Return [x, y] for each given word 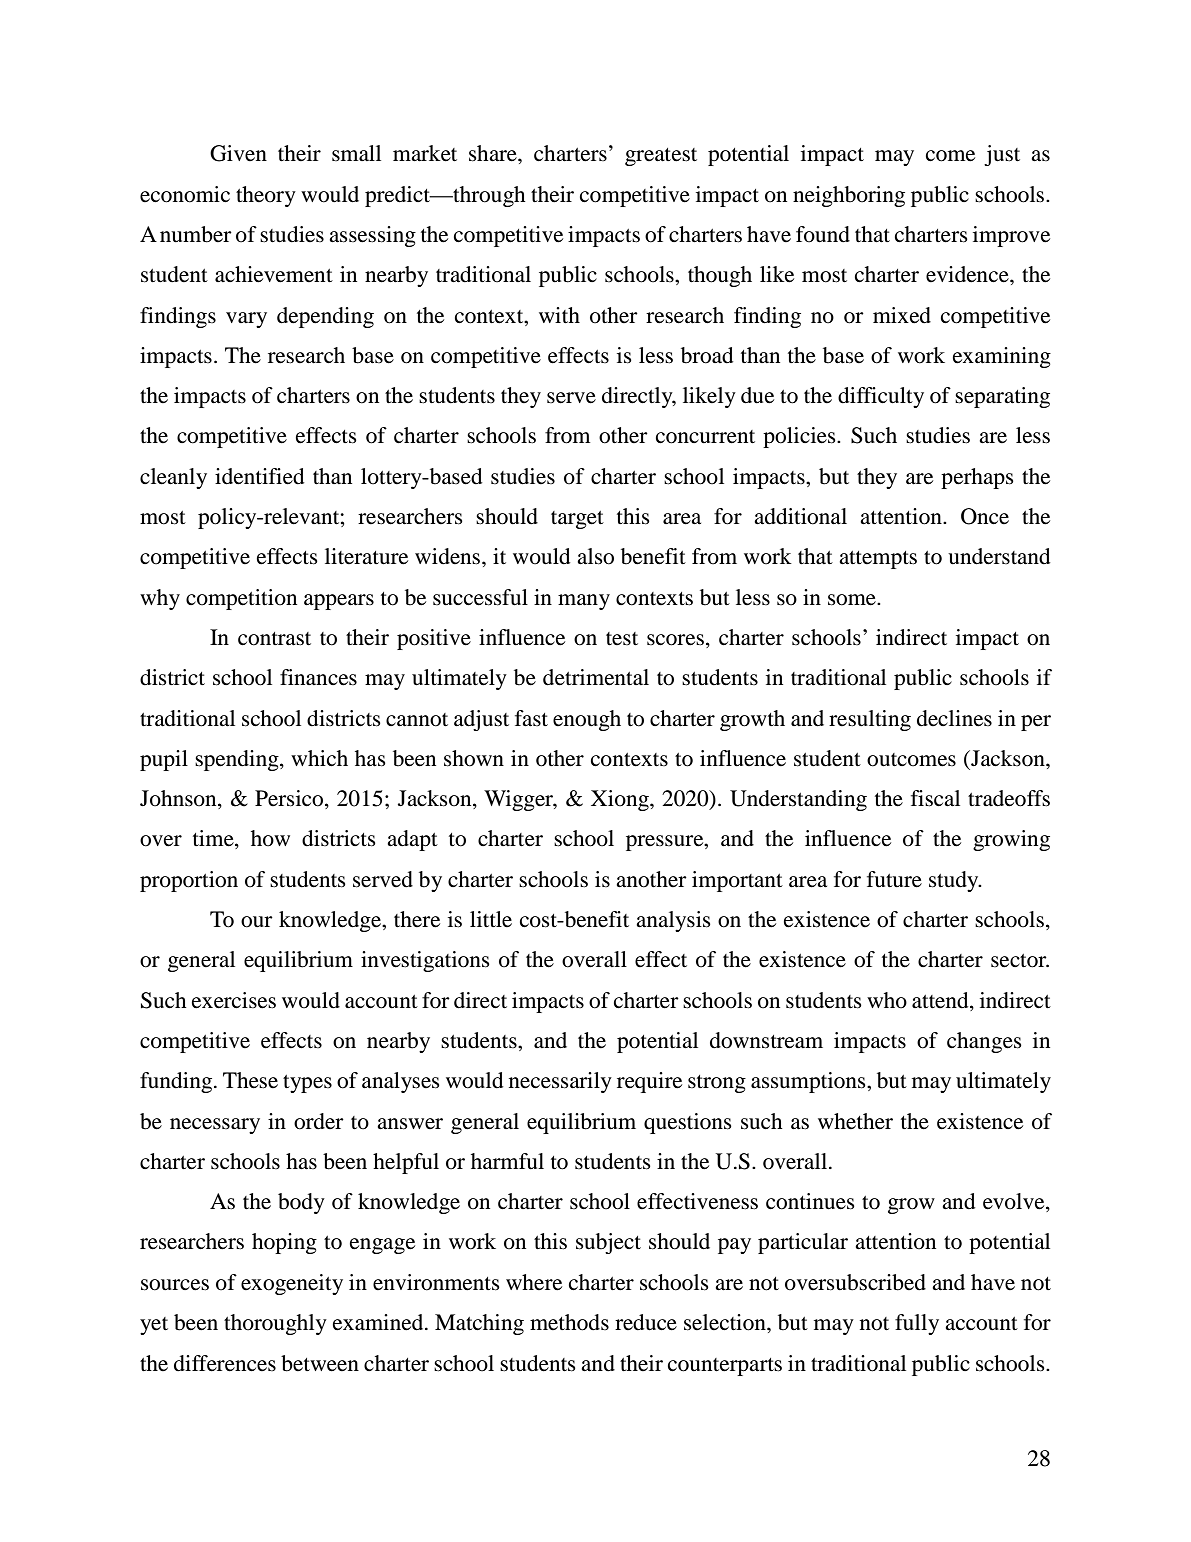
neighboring [849, 196]
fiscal [935, 798]
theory [266, 196]
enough [587, 720]
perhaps [977, 478]
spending [238, 760]
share [494, 153]
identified [260, 476]
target [577, 520]
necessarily [560, 1082]
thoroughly [275, 1324]
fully [917, 1324]
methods [569, 1322]
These [250, 1080]
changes [984, 1042]
